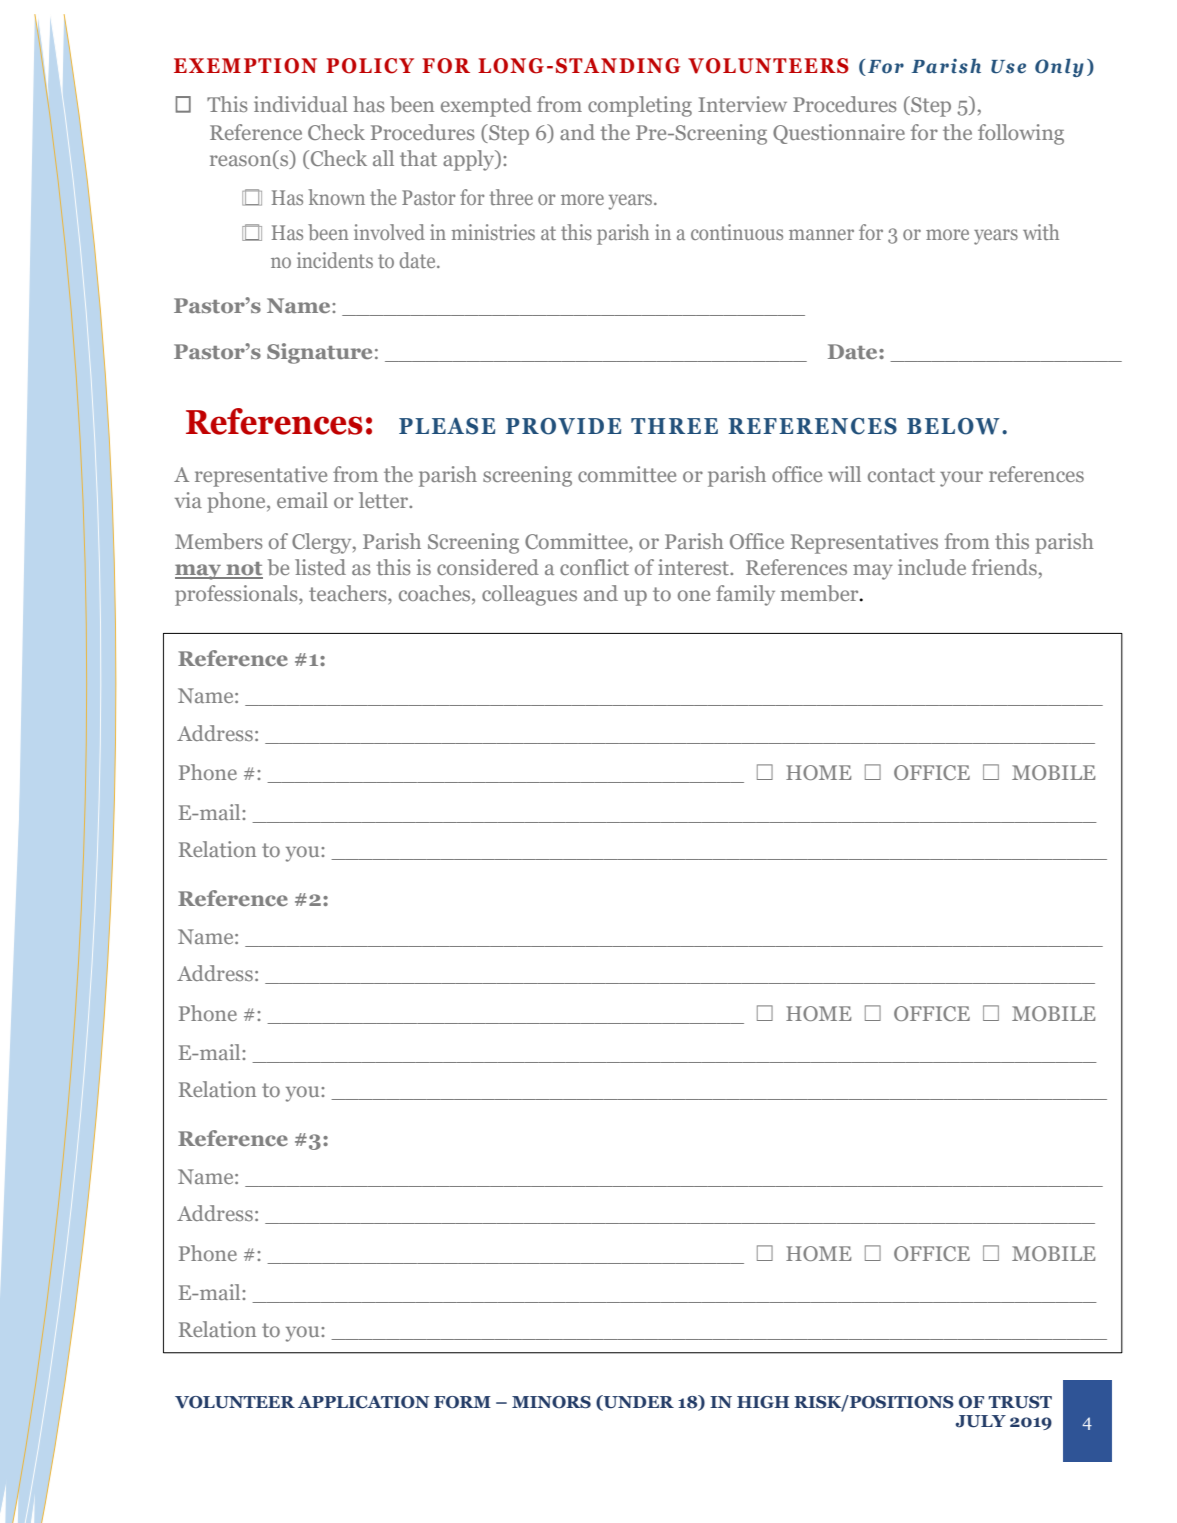 This document has height=1523, width=1177. Describe the element at coordinates (638, 1402) in the document. I see `UNDER` at that location.
